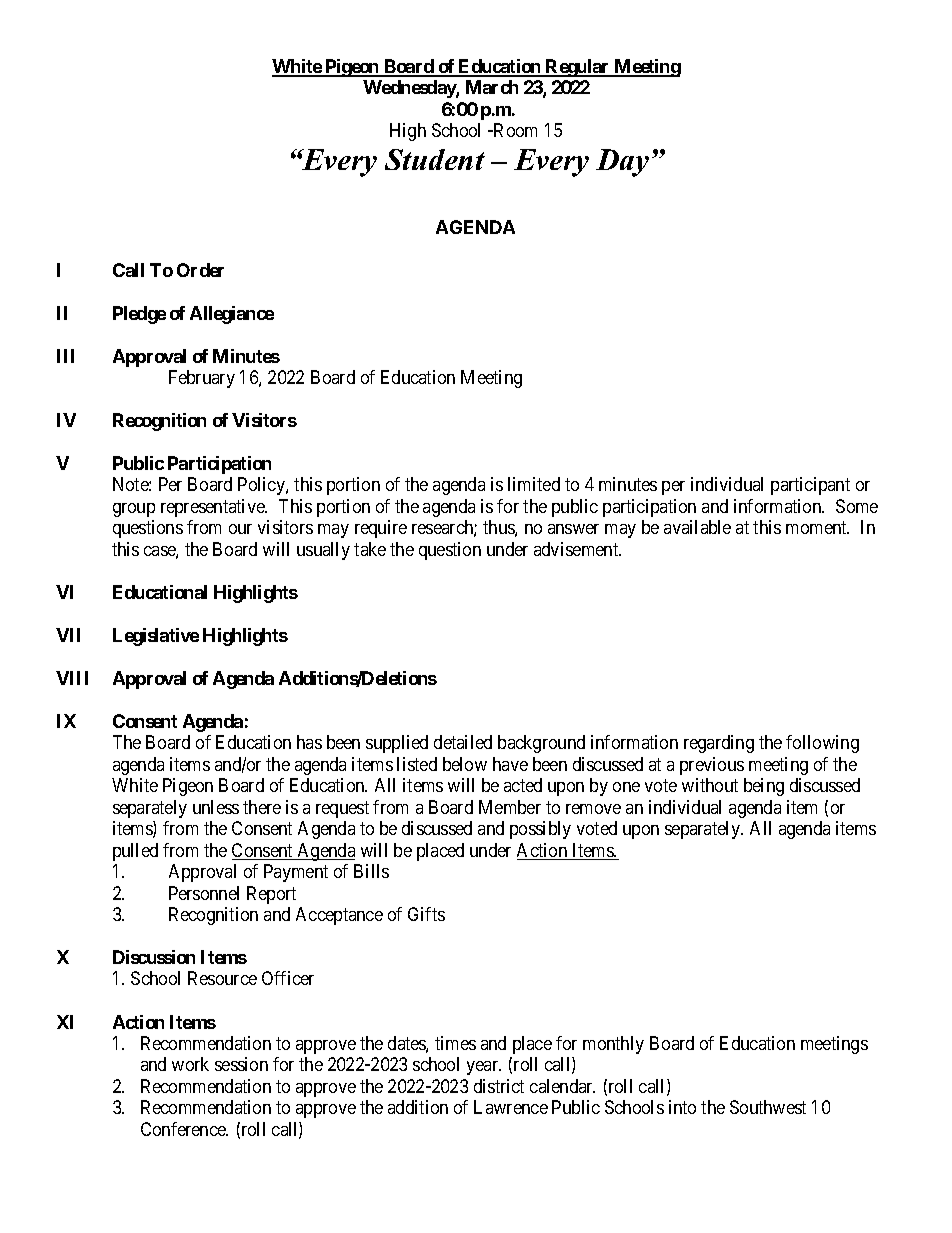  I want to click on detailed, so click(463, 742).
